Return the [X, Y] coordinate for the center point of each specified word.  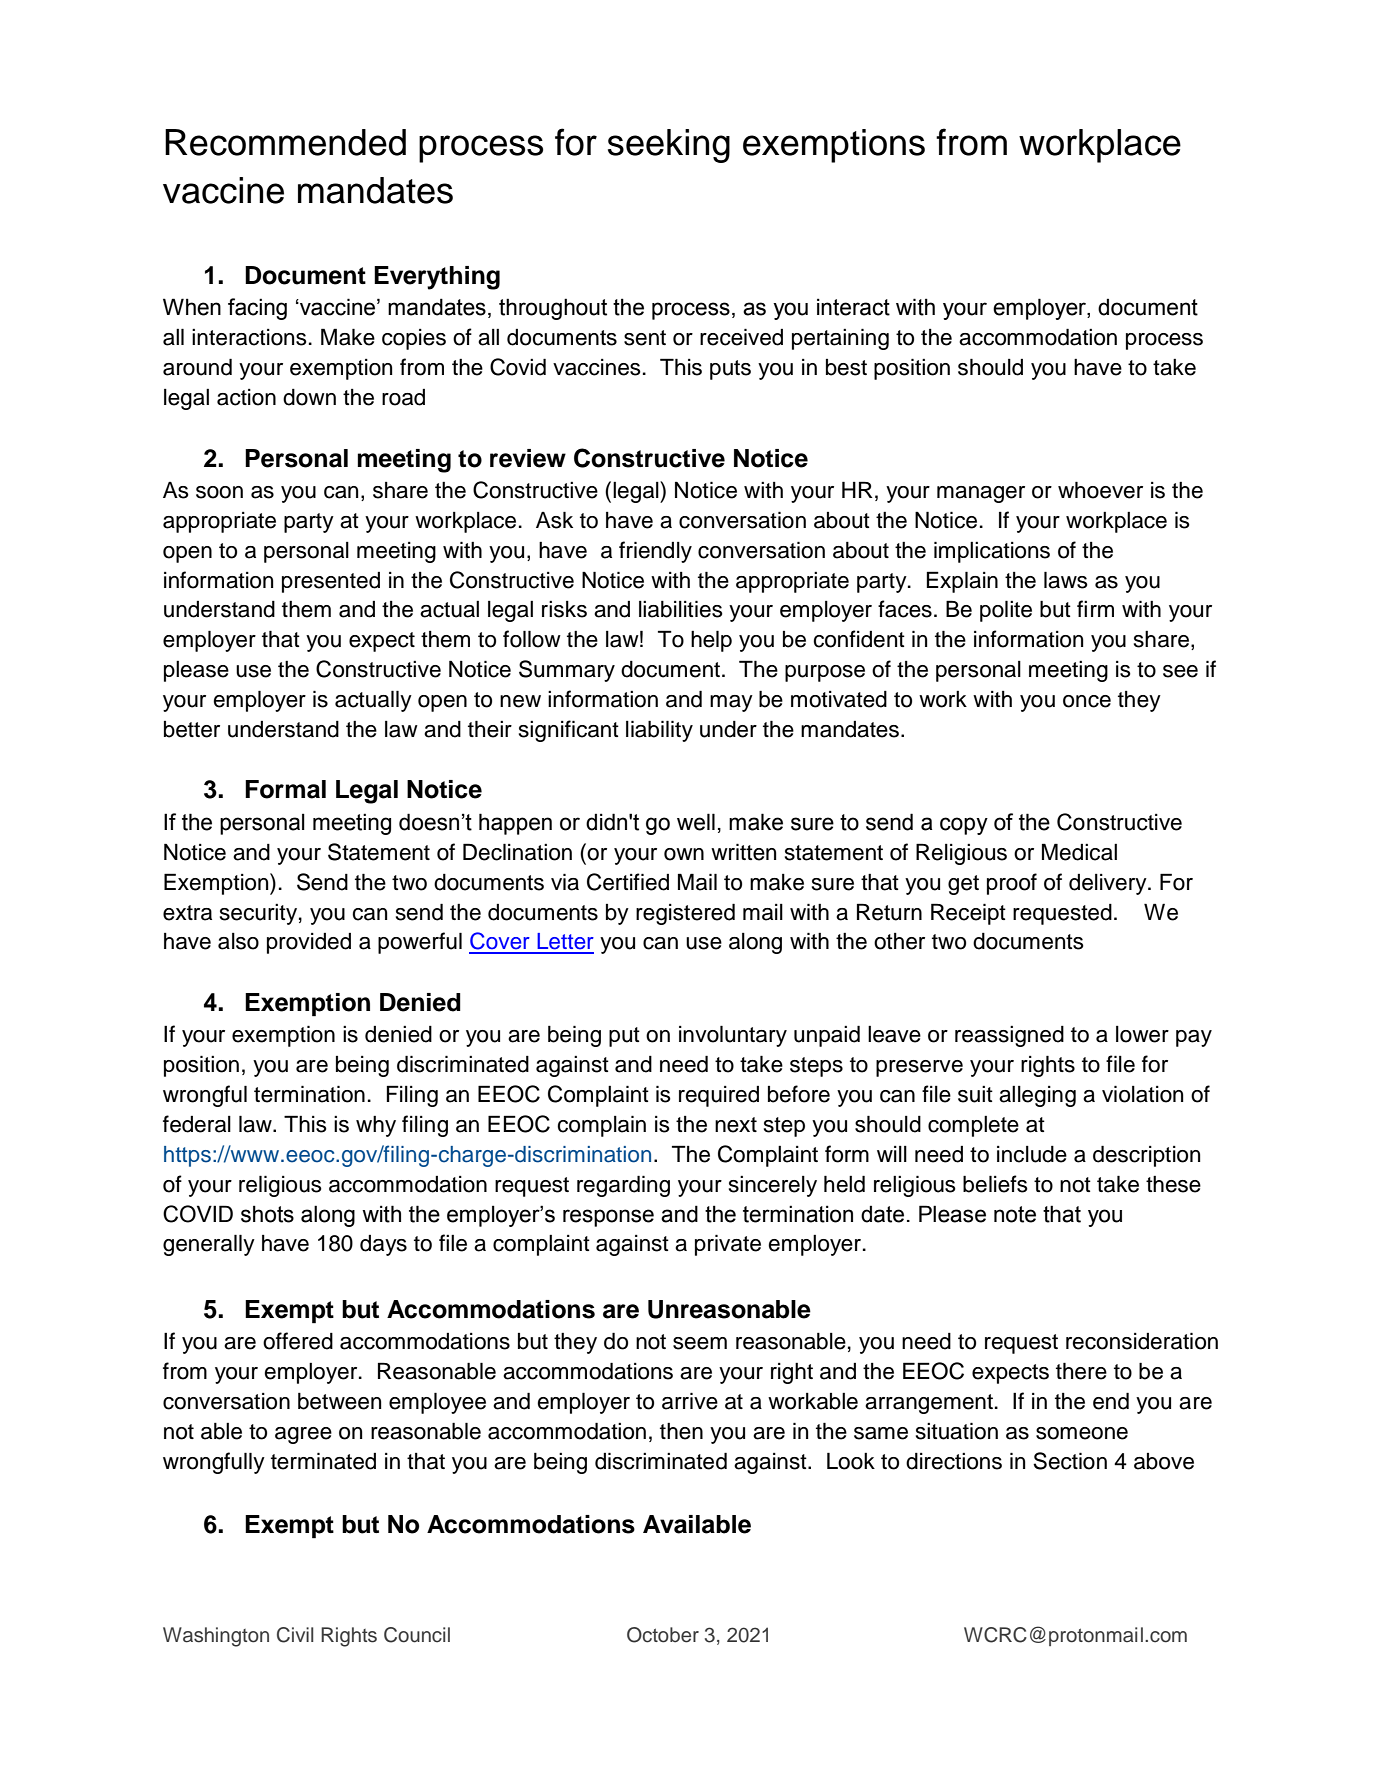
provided [309, 943]
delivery [1109, 884]
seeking [669, 146]
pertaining [840, 339]
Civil [295, 1635]
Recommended [285, 142]
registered [685, 914]
